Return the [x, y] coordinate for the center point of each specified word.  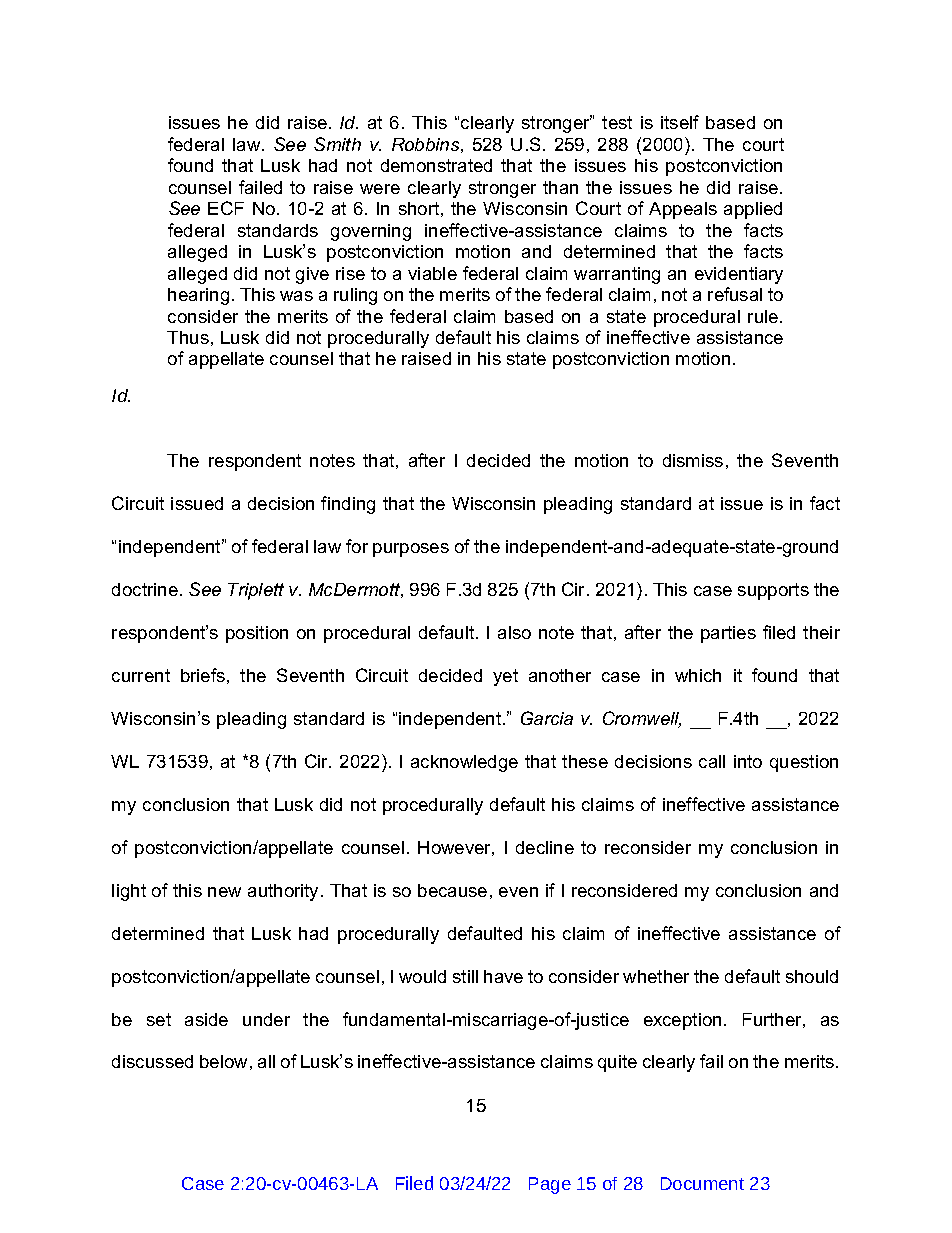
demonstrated [436, 165]
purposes [411, 550]
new [224, 892]
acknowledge [464, 763]
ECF [226, 208]
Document [702, 1183]
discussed [152, 1061]
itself [680, 122]
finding [348, 505]
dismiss [693, 460]
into [748, 761]
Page [550, 1185]
